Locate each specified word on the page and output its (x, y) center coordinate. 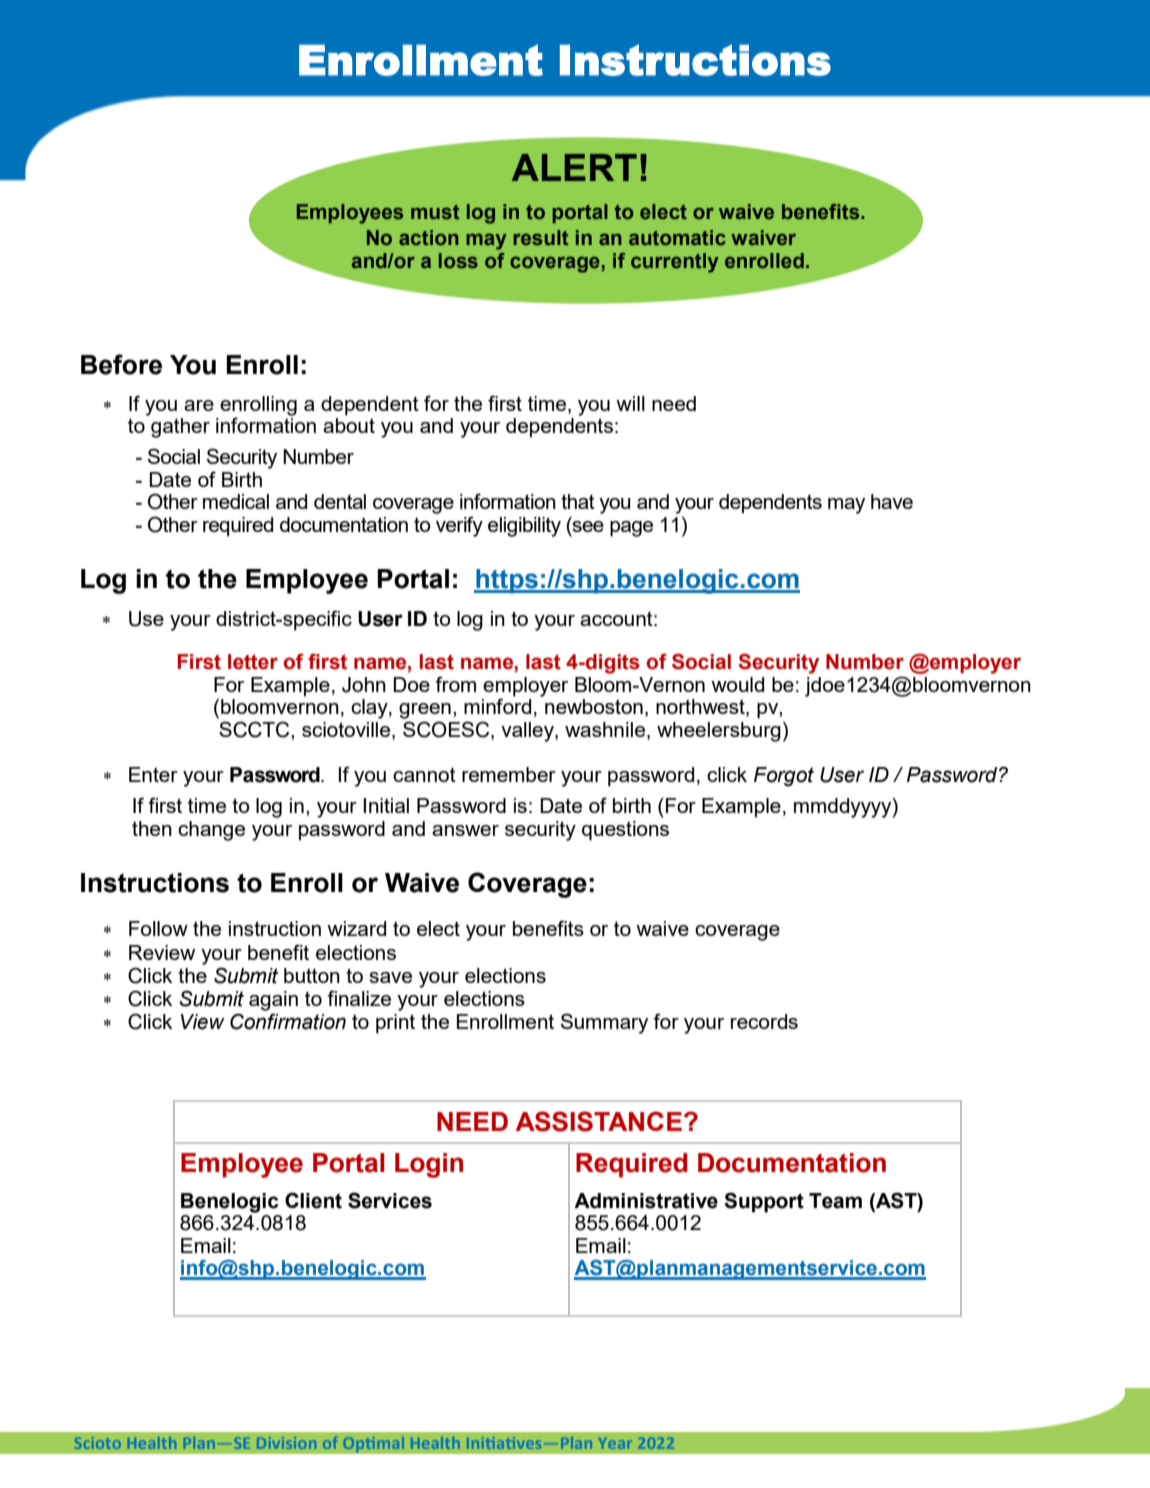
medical (236, 501)
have (892, 501)
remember (509, 774)
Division (286, 1443)
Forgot (784, 777)
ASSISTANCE (599, 1121)
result (540, 238)
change (211, 831)
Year (615, 1443)
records (764, 1021)
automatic (677, 237)
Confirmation (288, 1021)
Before (121, 364)
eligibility (524, 527)
